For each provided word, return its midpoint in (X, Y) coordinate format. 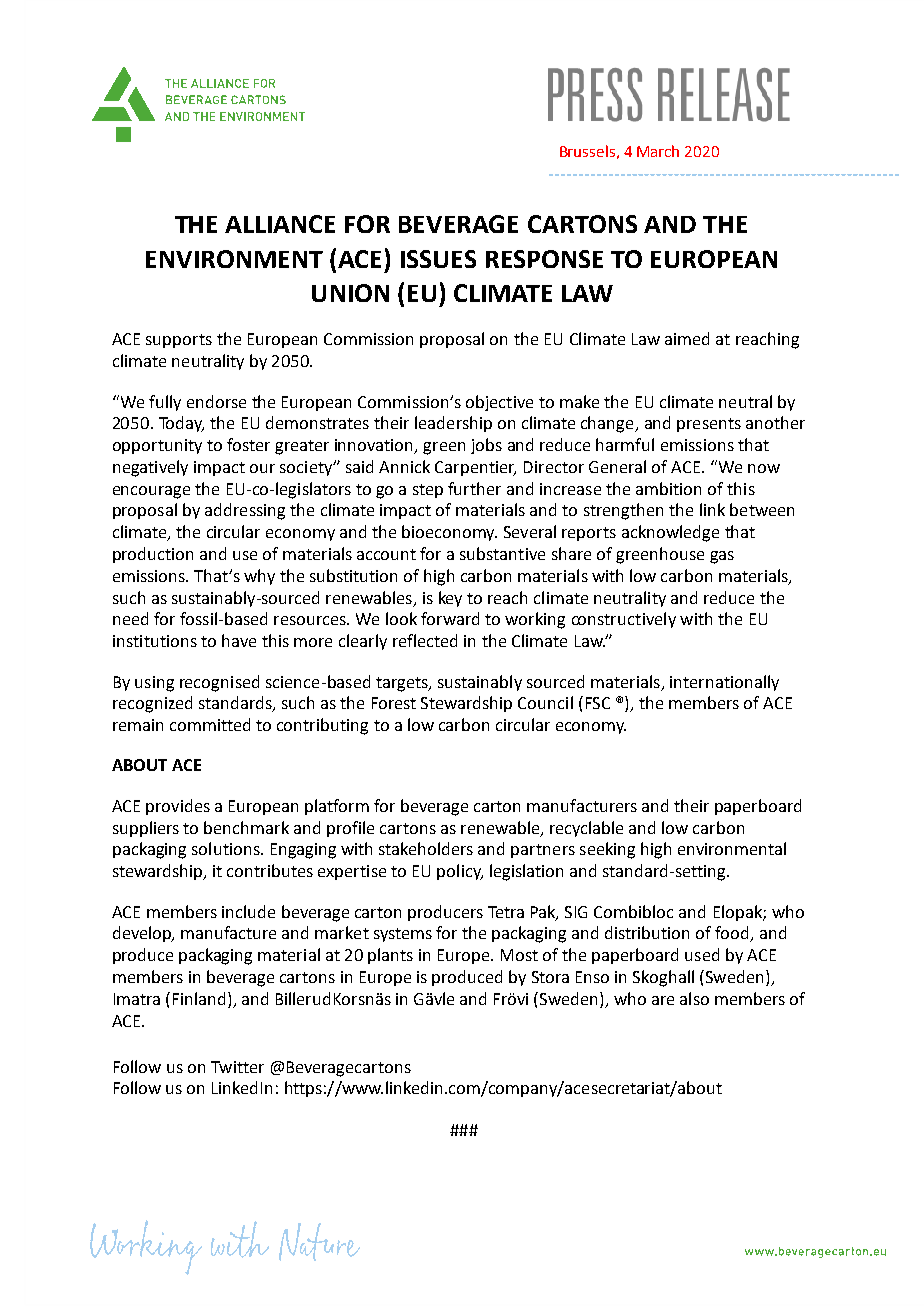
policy (460, 872)
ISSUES (438, 259)
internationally (724, 683)
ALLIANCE (280, 224)
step (428, 491)
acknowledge (670, 533)
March (658, 151)
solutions (227, 848)
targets (403, 684)
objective (499, 403)
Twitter (237, 1067)
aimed (687, 338)
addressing (245, 511)
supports (179, 341)
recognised (219, 683)
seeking (607, 850)
